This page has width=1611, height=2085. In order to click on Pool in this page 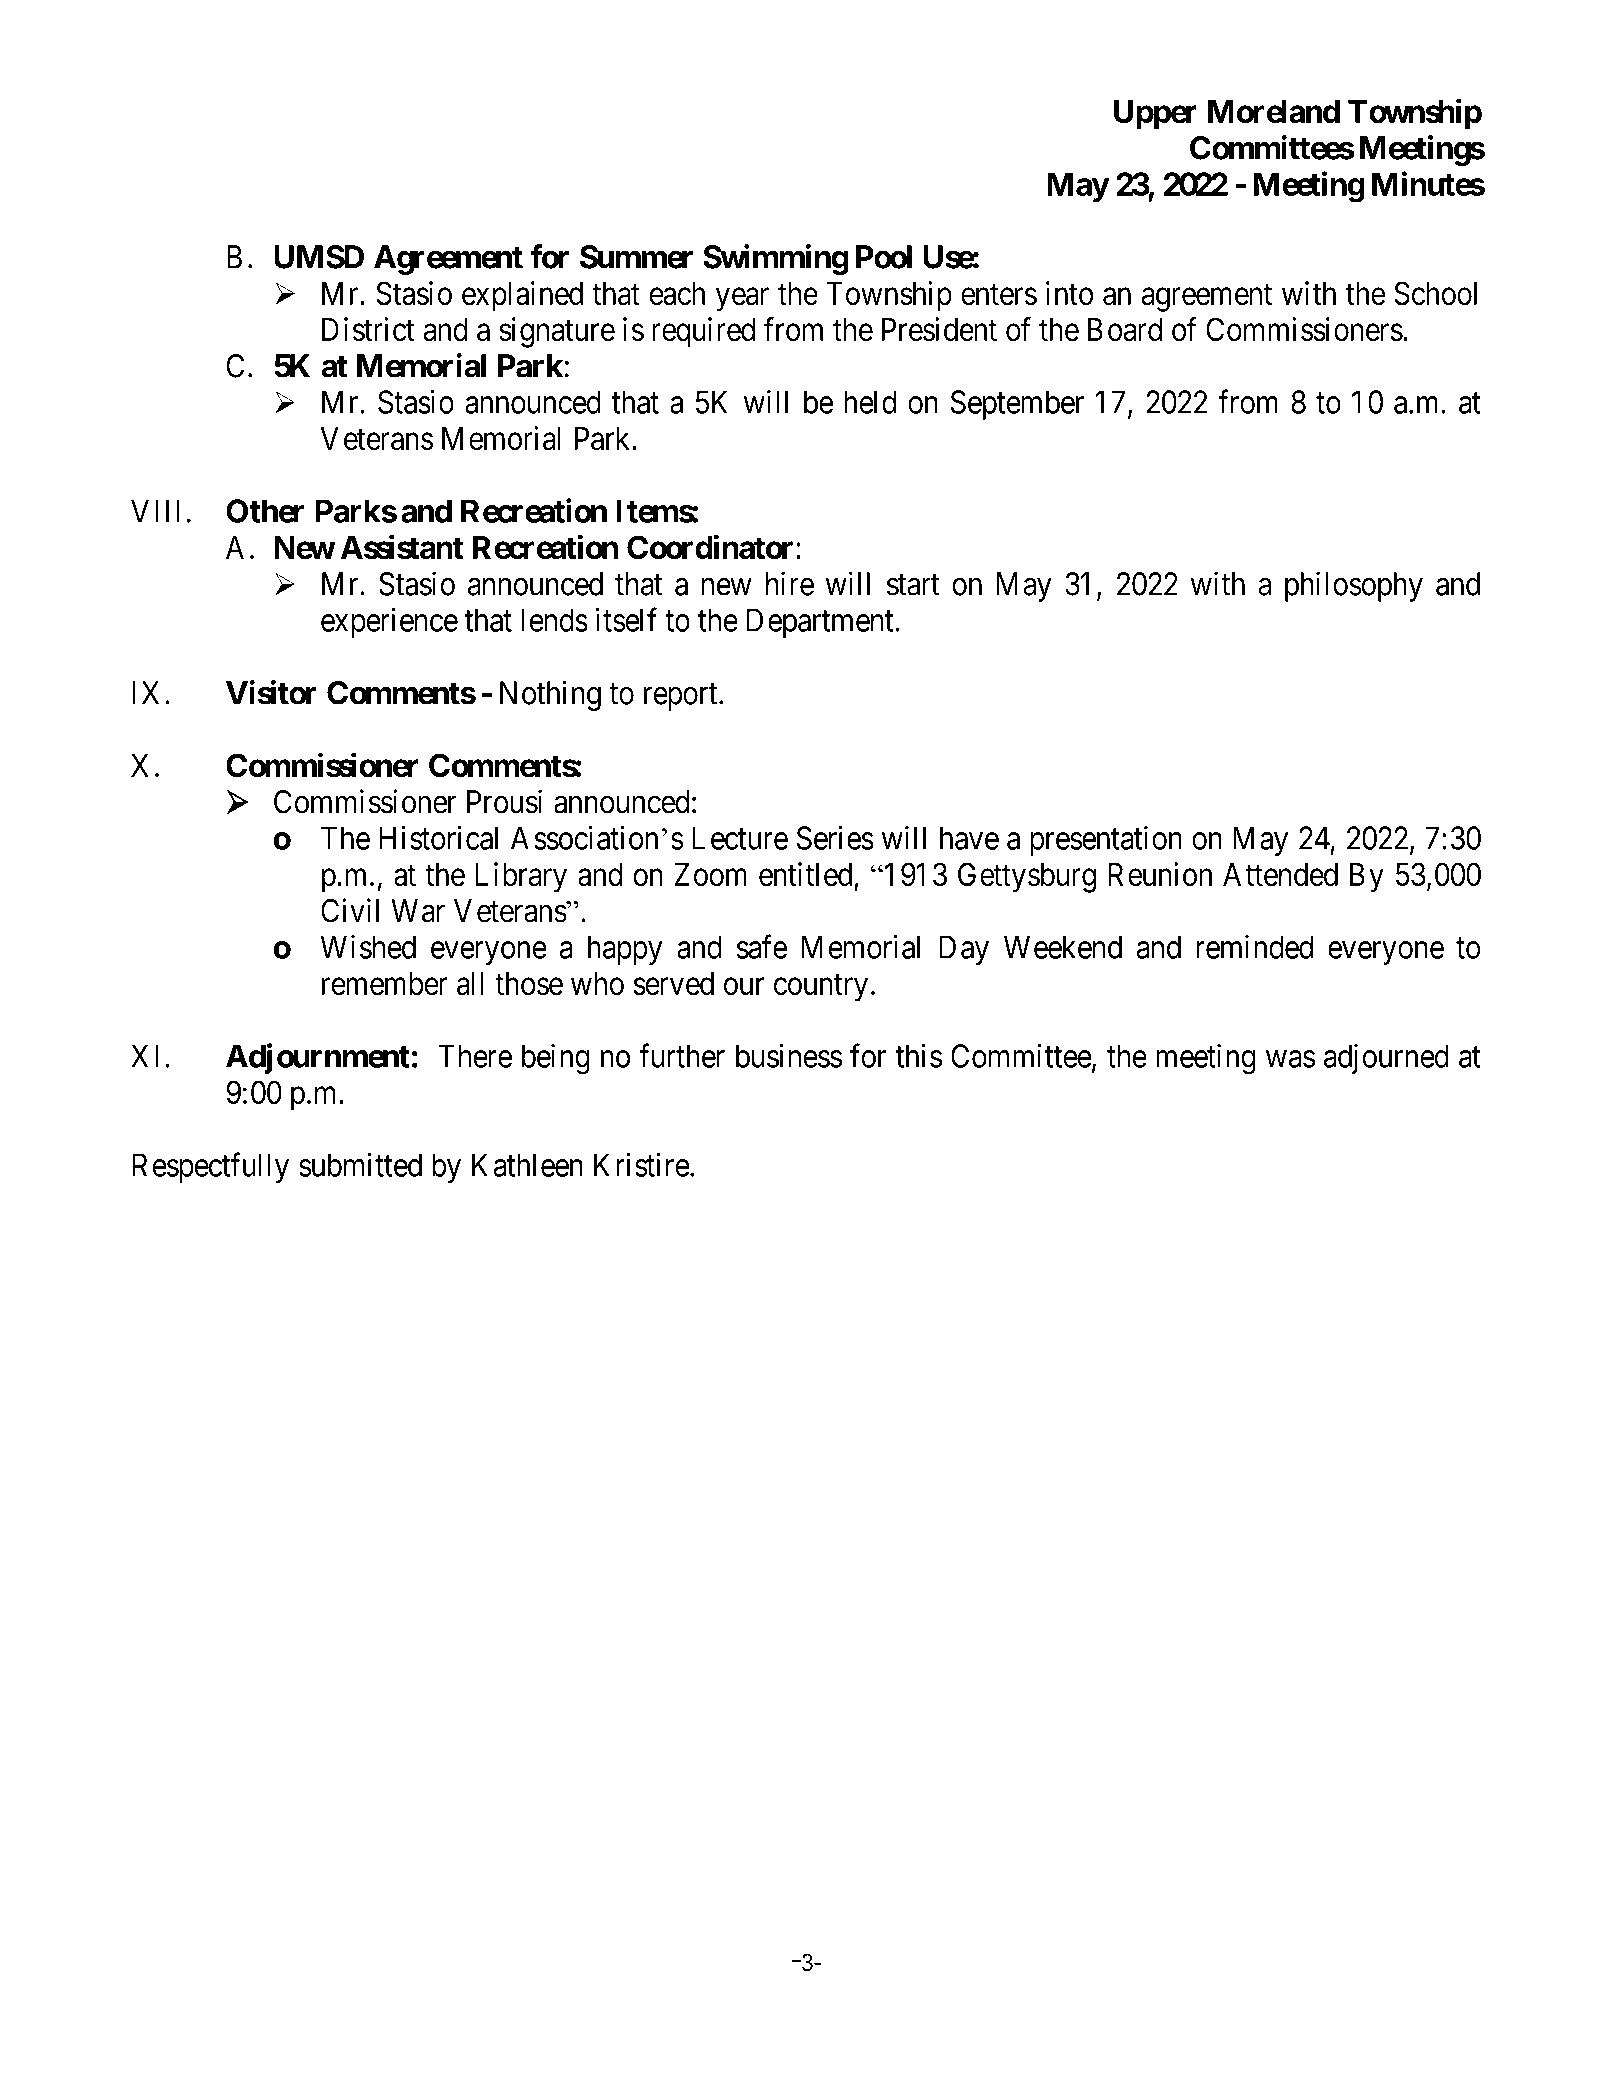, I will do `click(884, 257)`.
